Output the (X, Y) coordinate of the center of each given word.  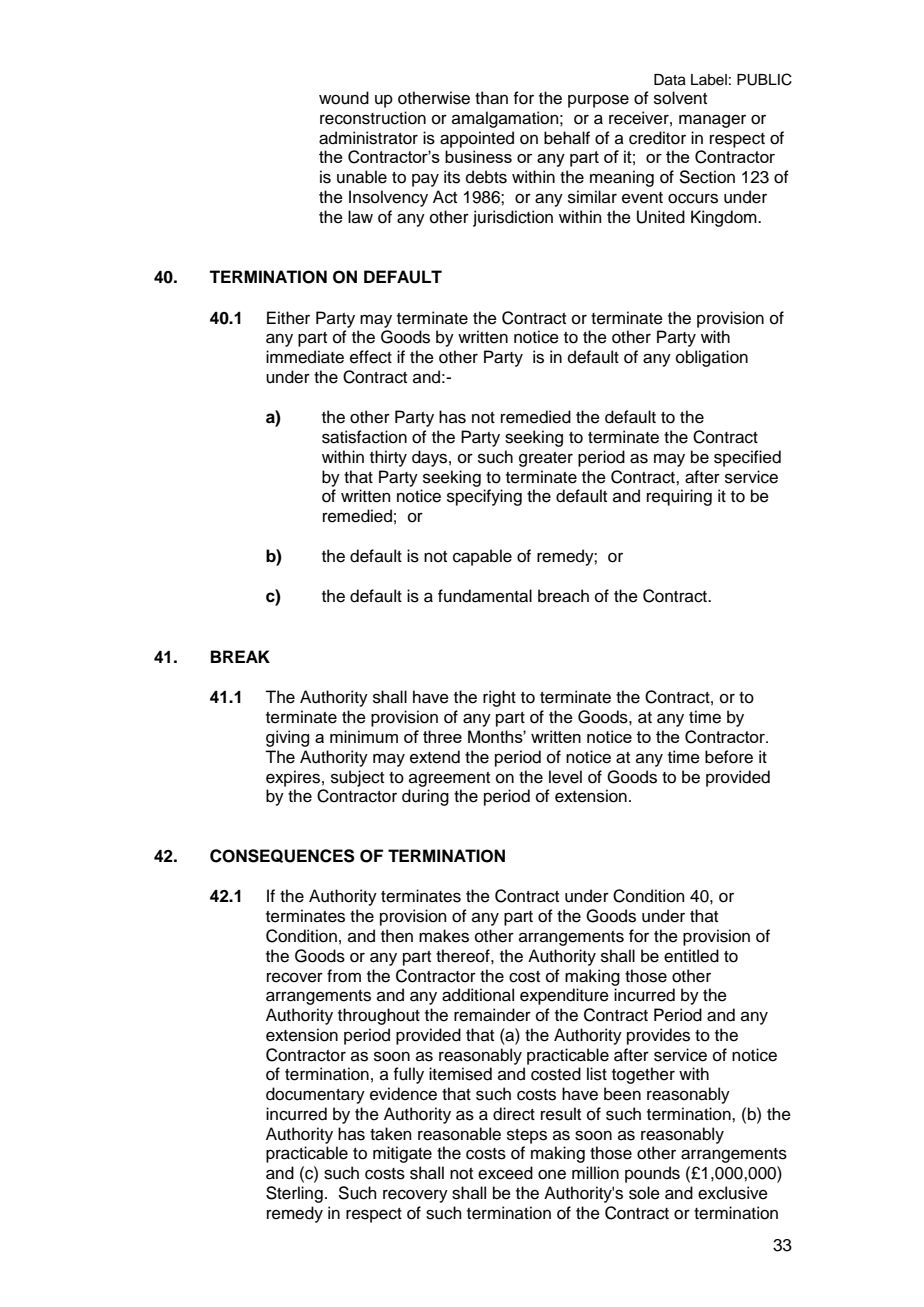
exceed (505, 1173)
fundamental (485, 596)
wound (344, 98)
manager (712, 121)
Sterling (294, 1194)
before (729, 757)
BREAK (240, 656)
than (491, 98)
